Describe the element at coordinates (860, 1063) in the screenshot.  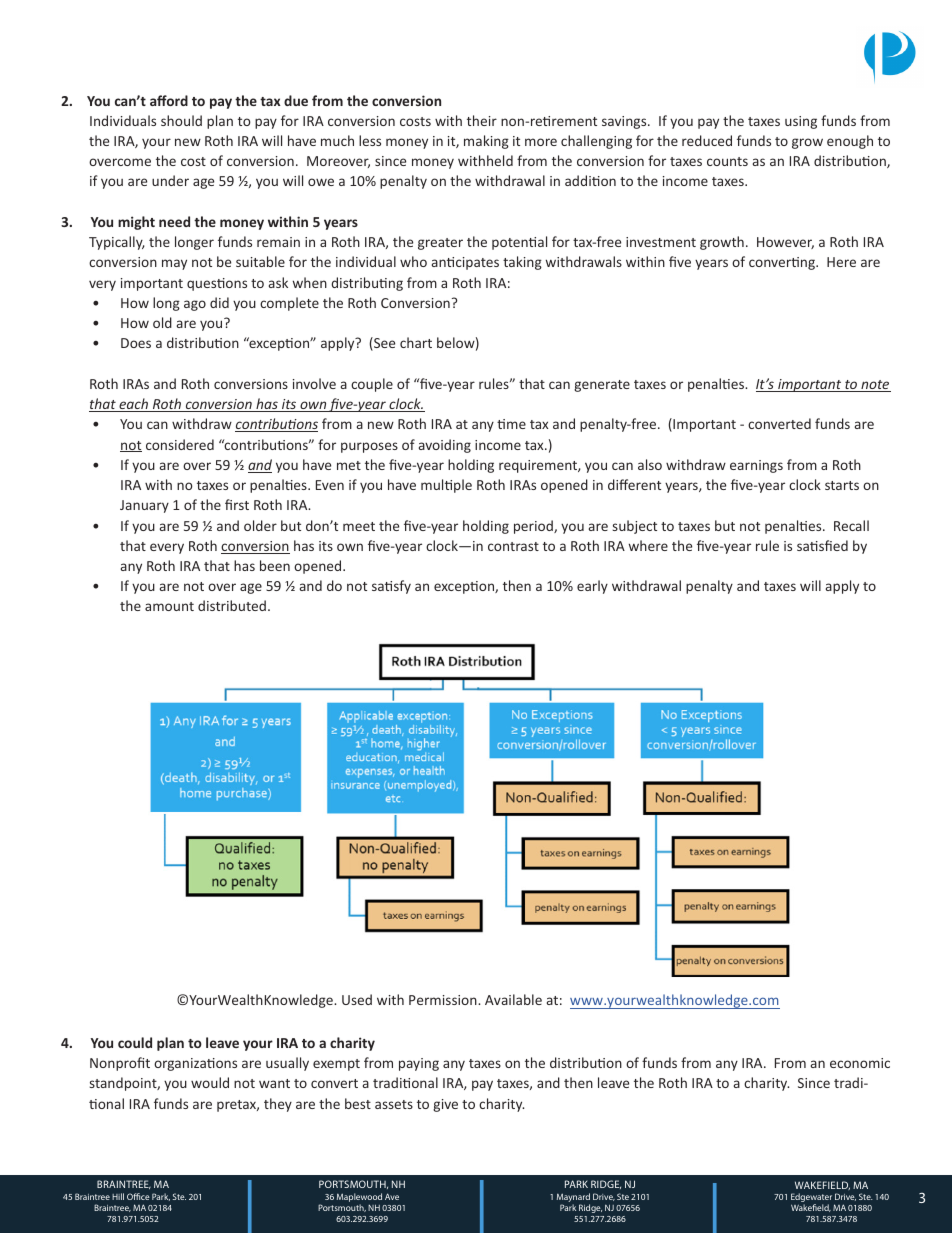
I see `economic` at that location.
